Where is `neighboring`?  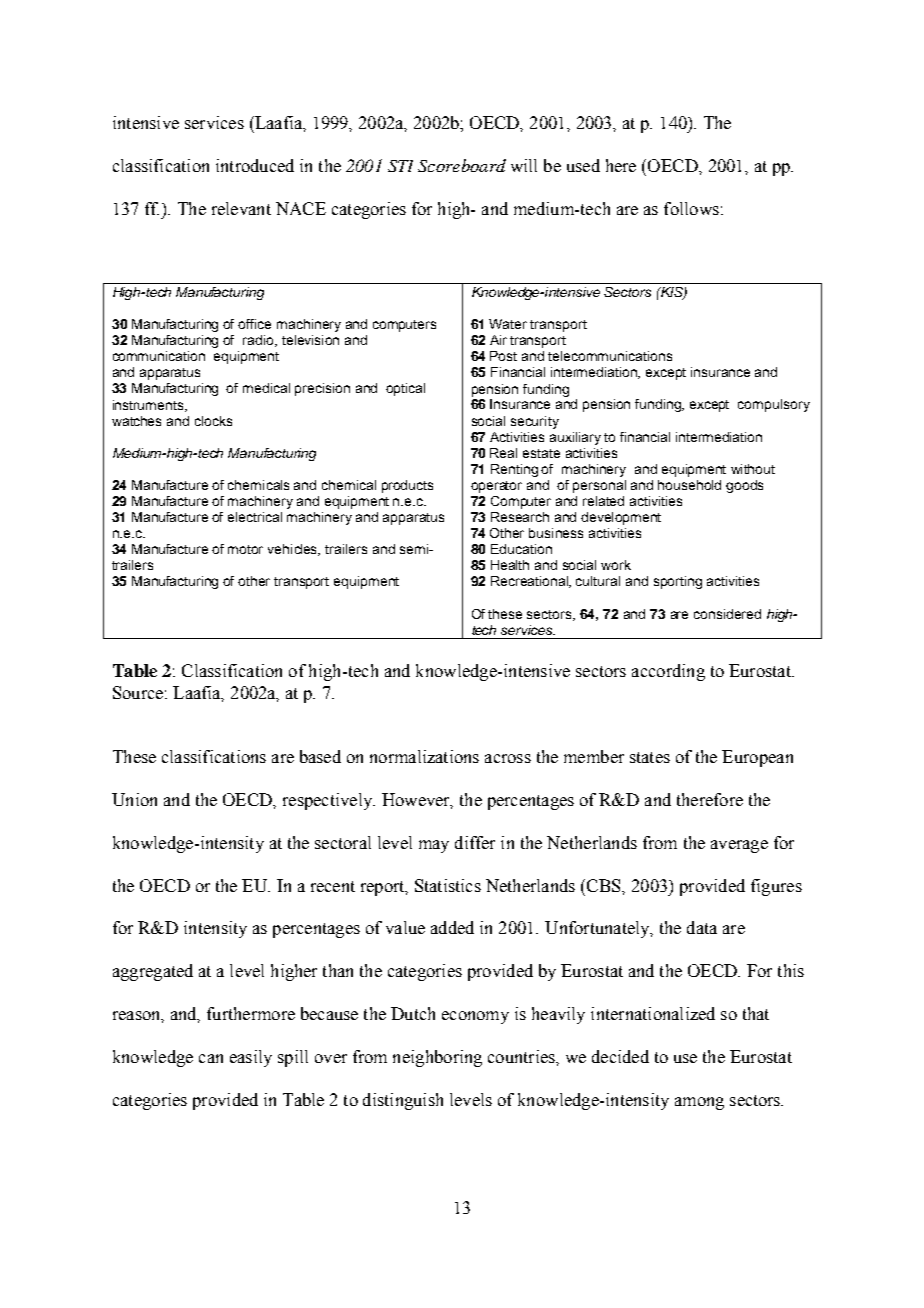 neighboring is located at coordinates (437, 1058).
